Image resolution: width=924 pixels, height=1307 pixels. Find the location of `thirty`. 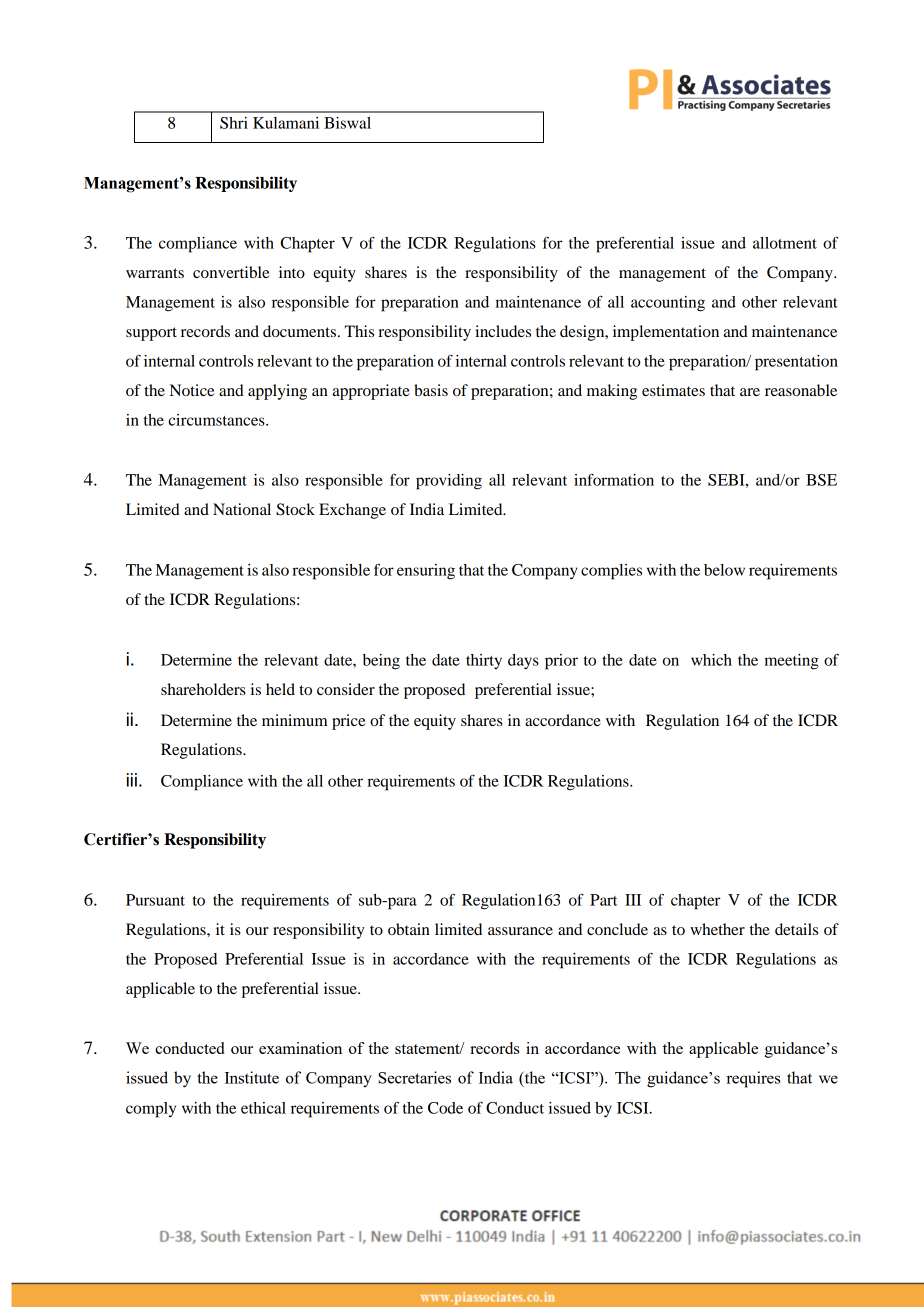

thirty is located at coordinates (484, 662).
